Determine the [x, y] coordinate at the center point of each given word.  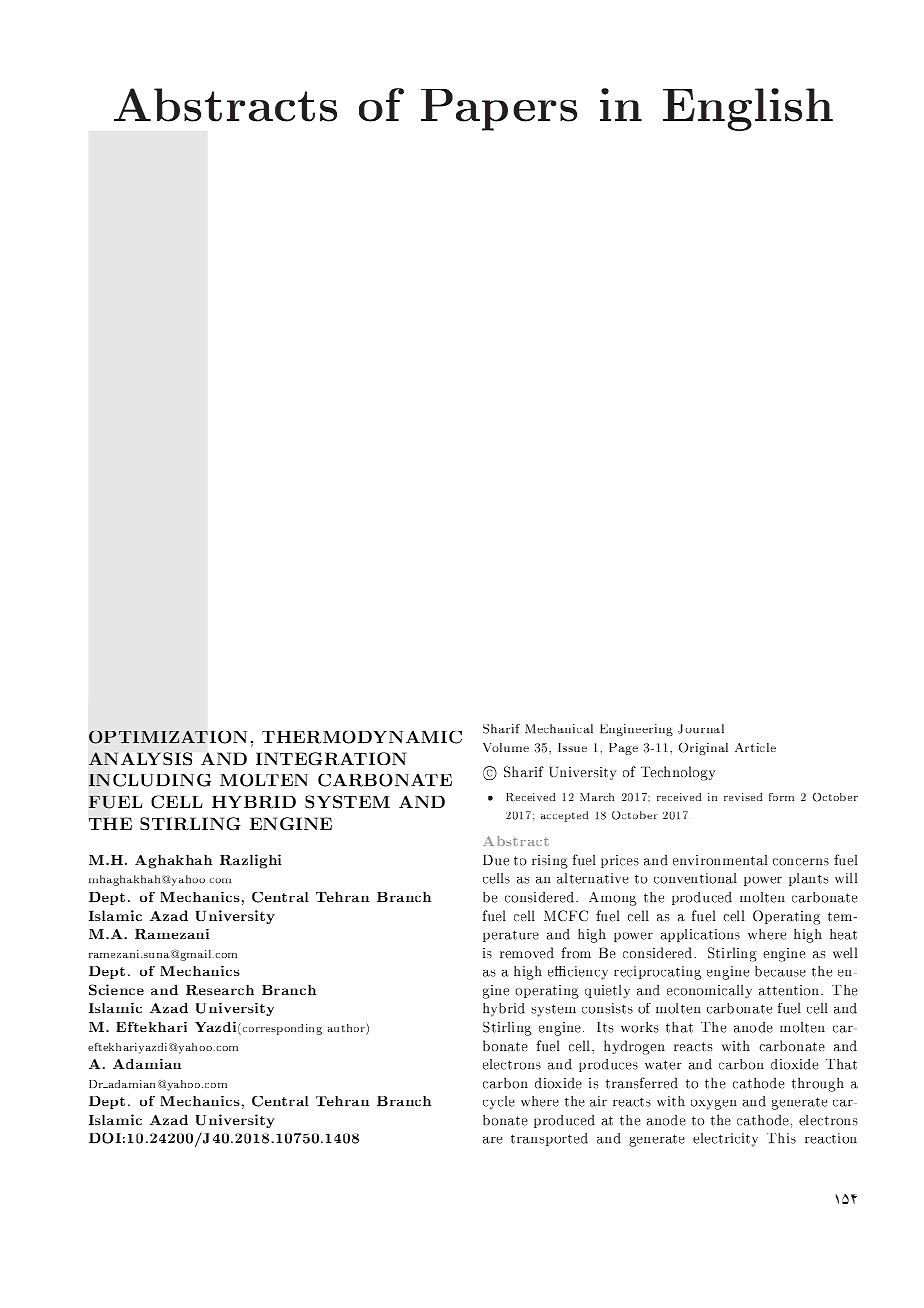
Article [755, 747]
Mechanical [559, 728]
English [748, 109]
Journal [701, 729]
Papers [499, 110]
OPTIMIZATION [167, 737]
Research [220, 990]
